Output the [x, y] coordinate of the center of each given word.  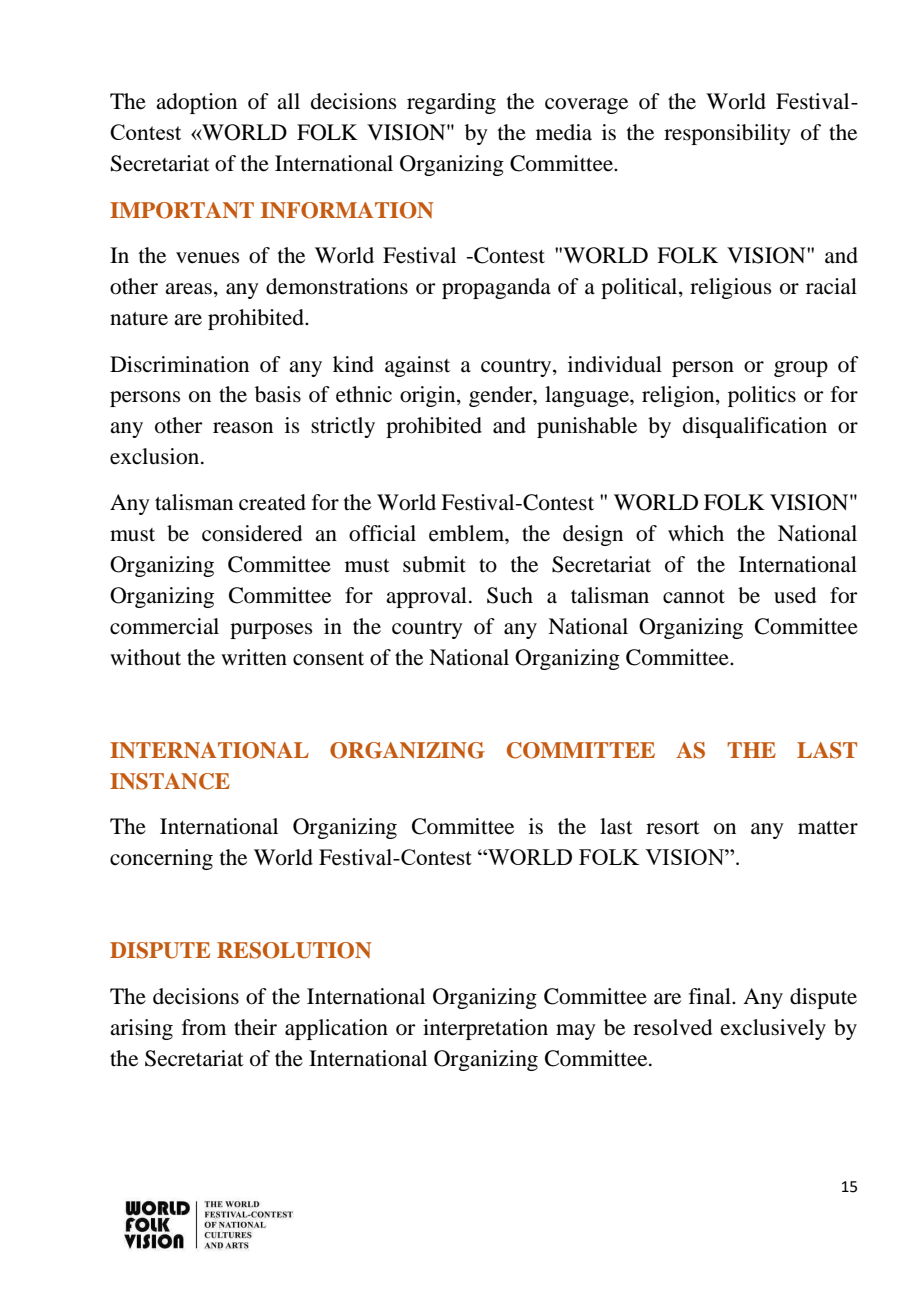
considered [252, 533]
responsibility [727, 134]
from [204, 1027]
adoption [196, 103]
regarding [451, 103]
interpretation [485, 1029]
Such [510, 595]
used [795, 595]
